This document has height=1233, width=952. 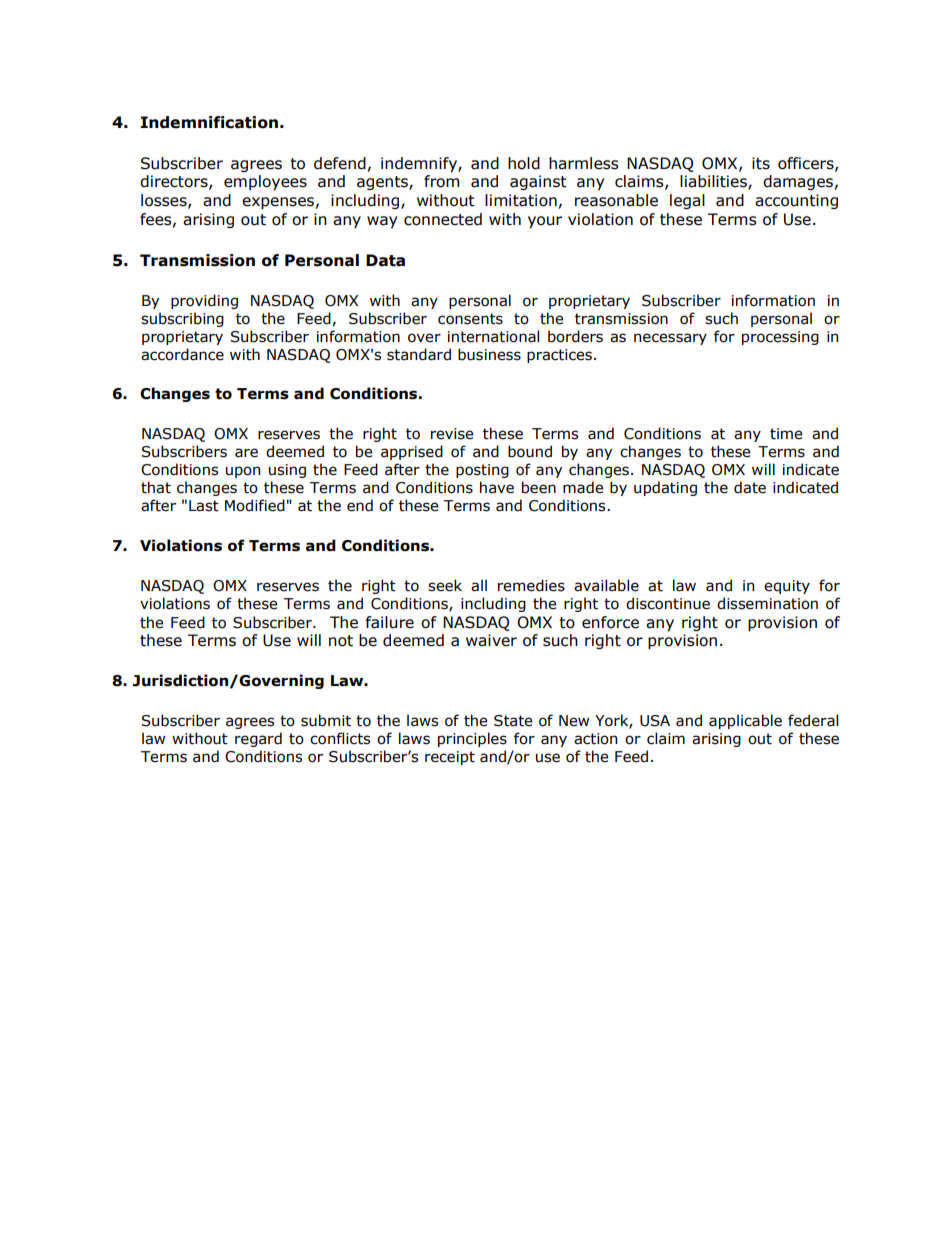 What do you see at coordinates (472, 739) in the document?
I see `principles` at bounding box center [472, 739].
